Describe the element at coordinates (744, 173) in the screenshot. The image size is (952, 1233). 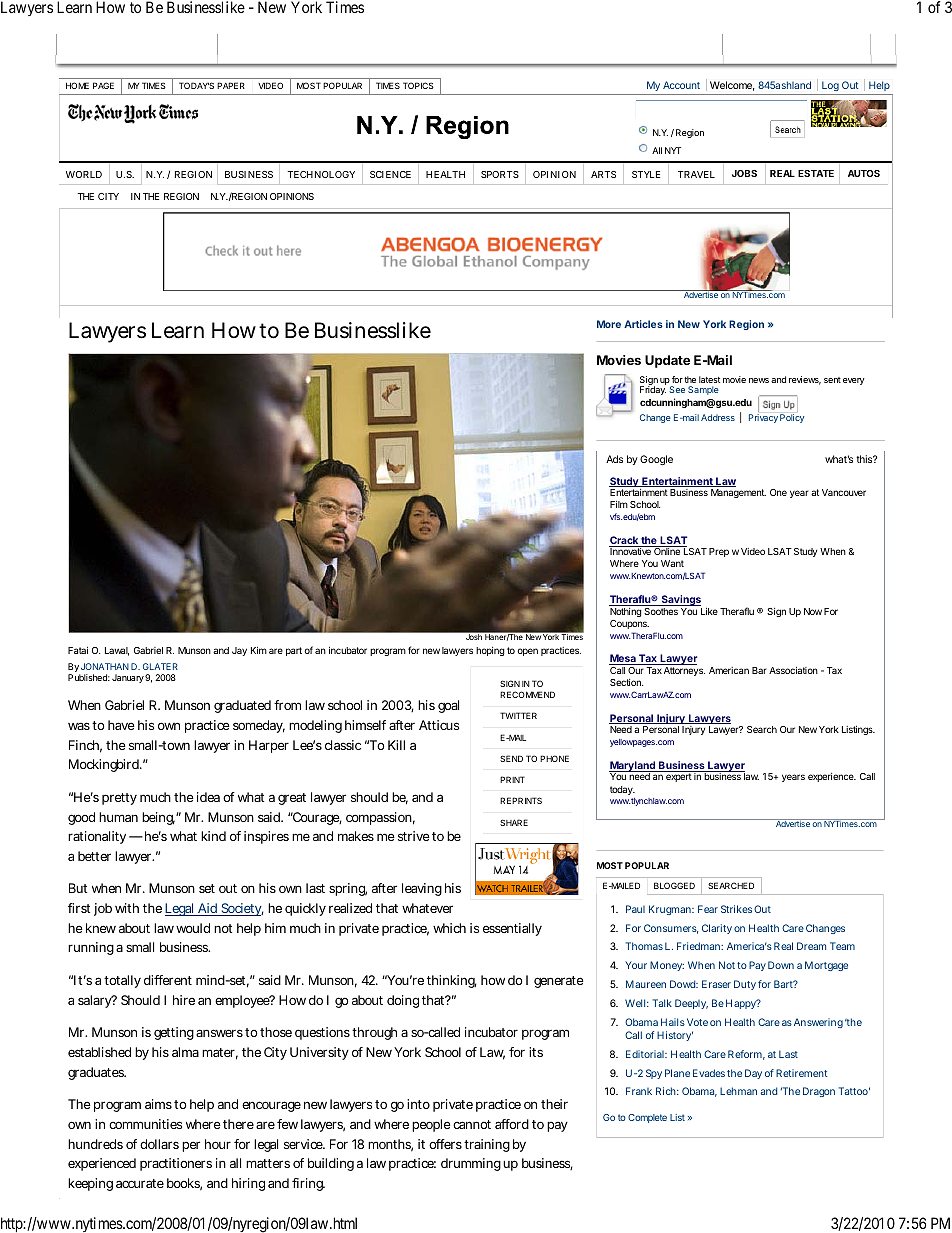
I see `JOBS` at that location.
